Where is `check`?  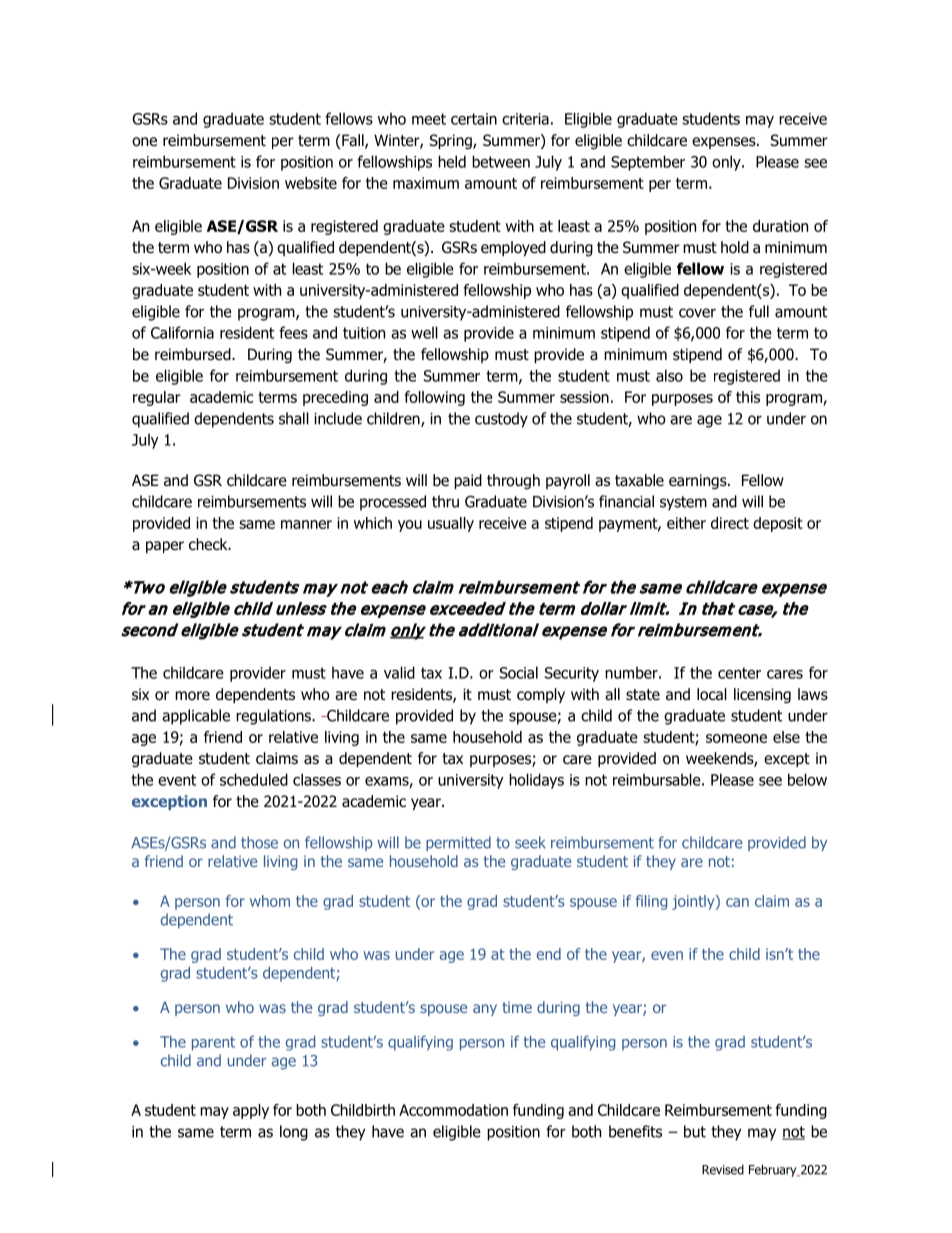 check is located at coordinates (209, 544).
